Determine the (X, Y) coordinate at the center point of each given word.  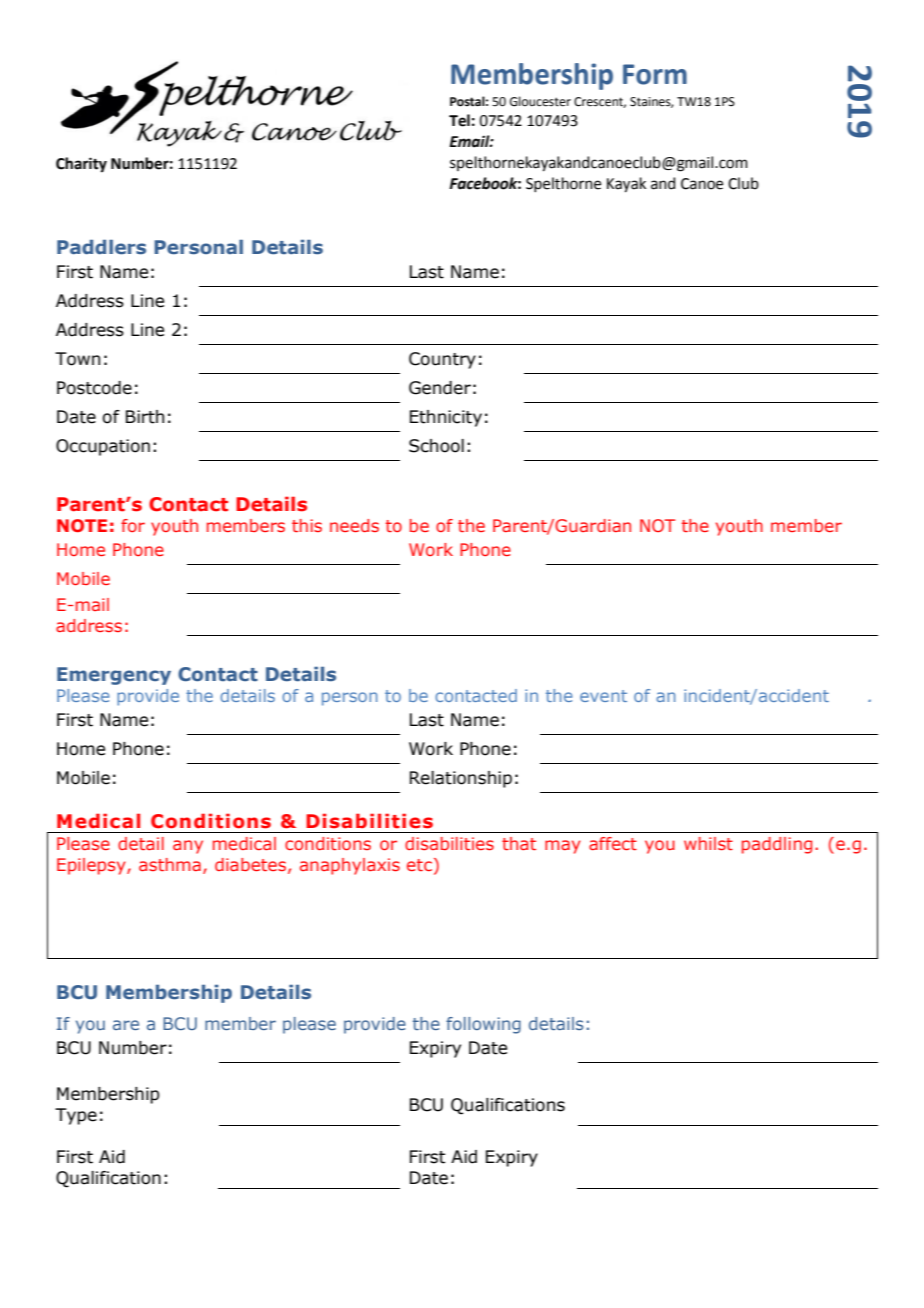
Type (76, 1116)
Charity (81, 165)
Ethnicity (446, 418)
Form (655, 74)
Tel (459, 120)
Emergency (114, 676)
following (483, 1025)
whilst (708, 843)
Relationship (461, 779)
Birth (145, 417)
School (436, 446)
